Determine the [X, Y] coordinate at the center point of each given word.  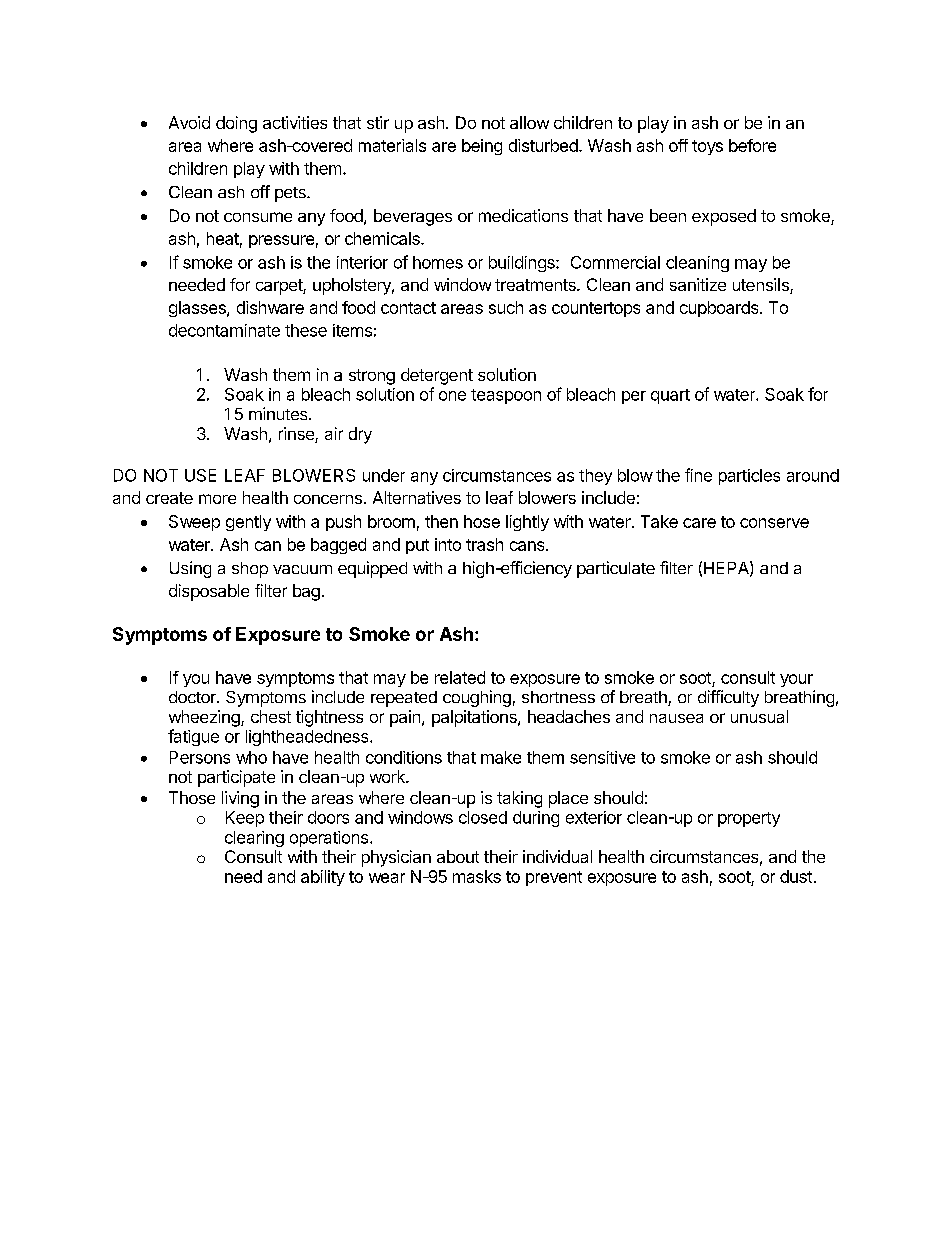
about [458, 856]
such [506, 307]
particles [749, 477]
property [749, 819]
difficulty [728, 698]
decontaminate [224, 330]
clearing [254, 839]
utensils [762, 286]
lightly [527, 523]
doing [236, 124]
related [460, 677]
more [217, 499]
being [482, 147]
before [752, 145]
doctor [193, 697]
